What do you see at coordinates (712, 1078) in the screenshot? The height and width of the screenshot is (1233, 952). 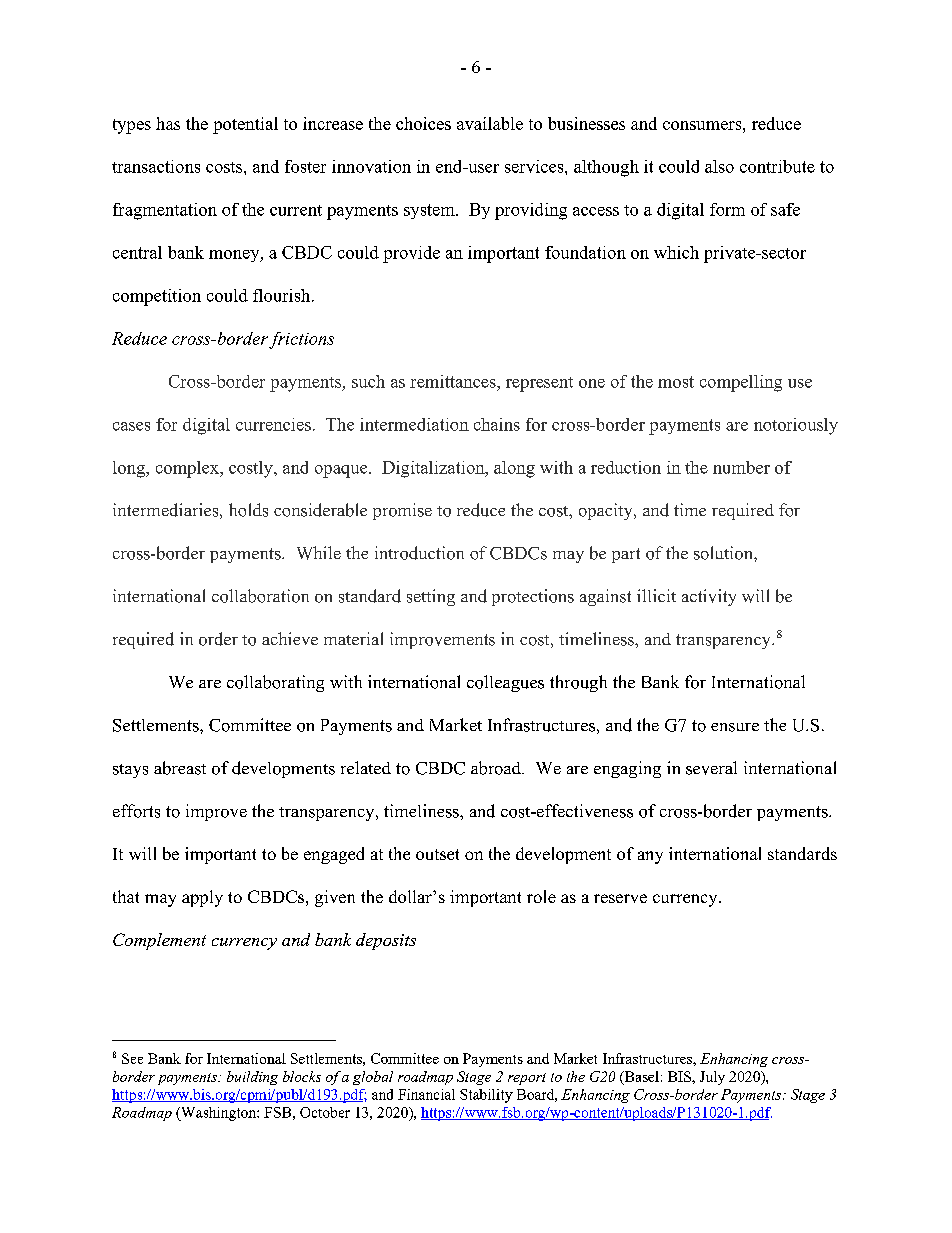 I see `July` at bounding box center [712, 1078].
